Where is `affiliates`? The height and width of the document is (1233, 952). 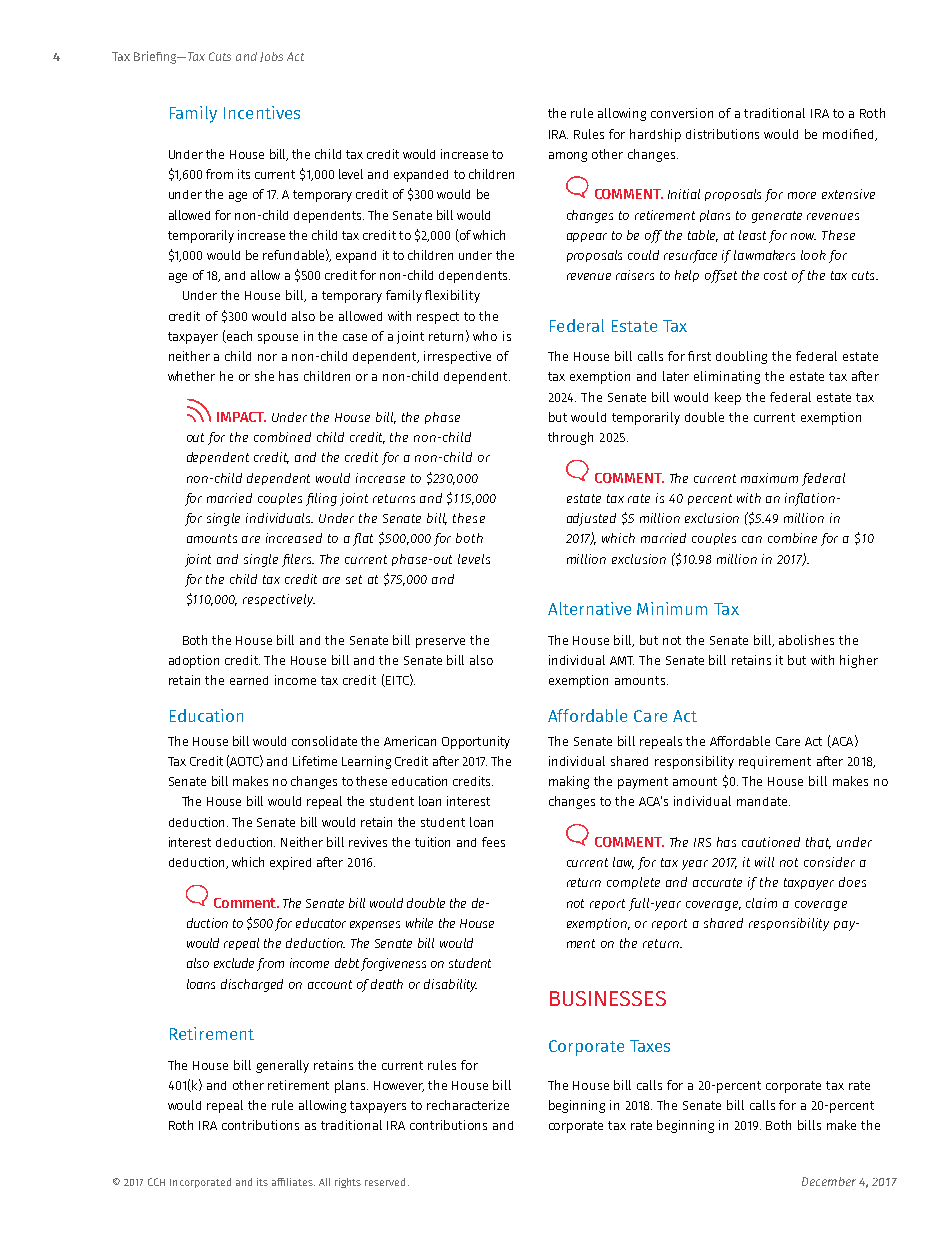 affiliates is located at coordinates (293, 1182).
